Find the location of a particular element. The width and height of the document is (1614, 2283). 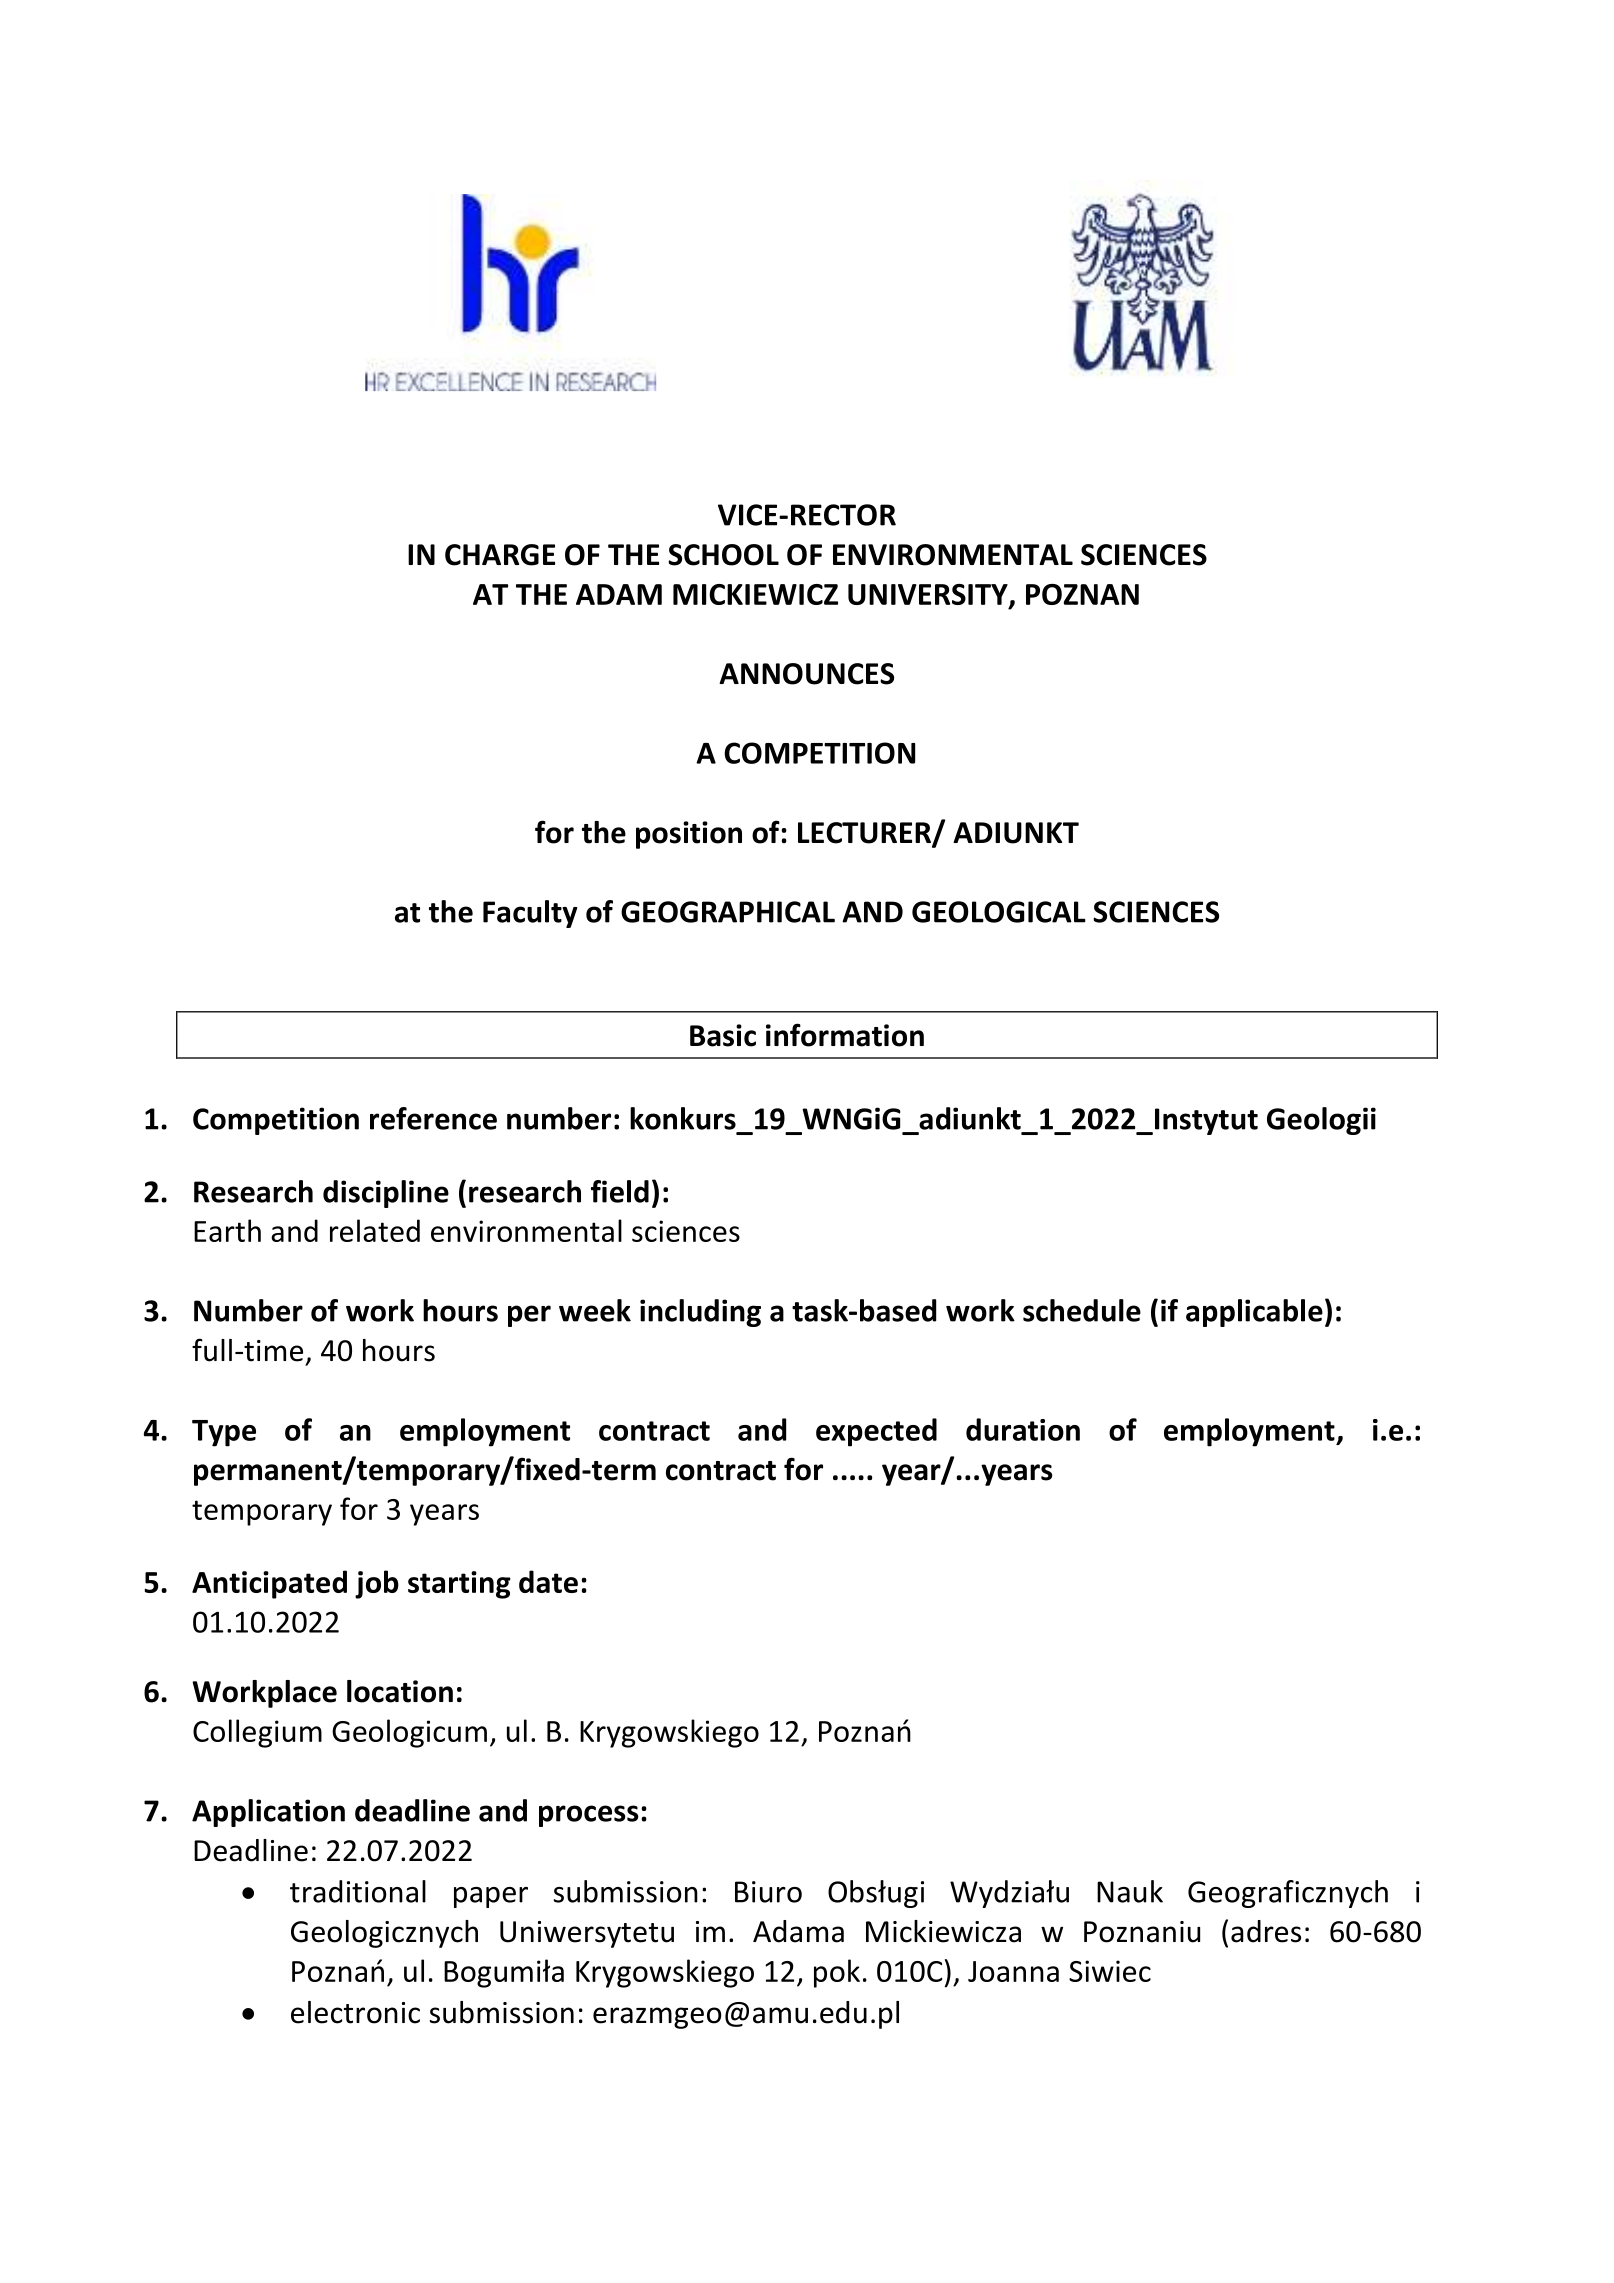

related is located at coordinates (375, 1230).
